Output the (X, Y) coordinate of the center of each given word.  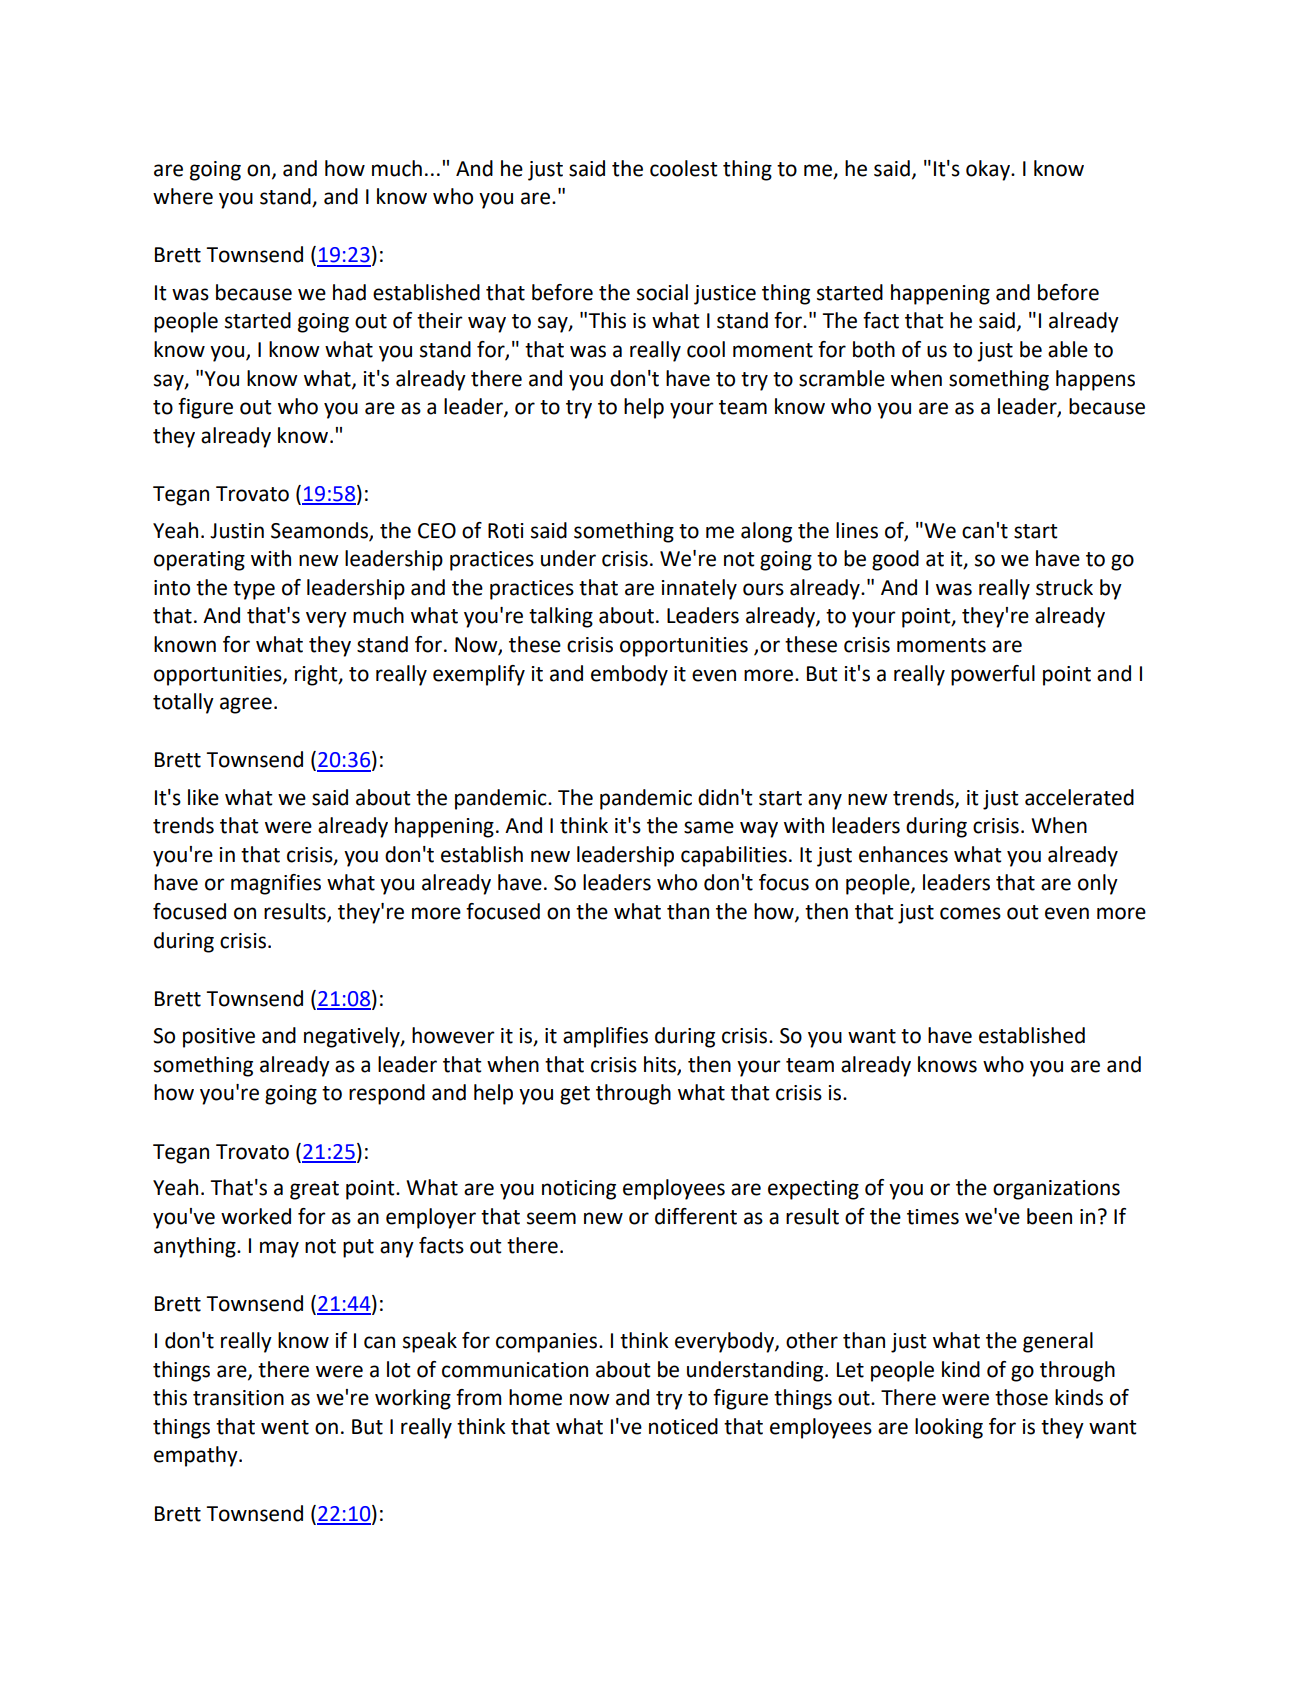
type (254, 590)
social (662, 292)
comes (970, 913)
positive (219, 1038)
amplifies (605, 1037)
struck (1064, 587)
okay (989, 170)
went (285, 1427)
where (183, 196)
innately (699, 589)
